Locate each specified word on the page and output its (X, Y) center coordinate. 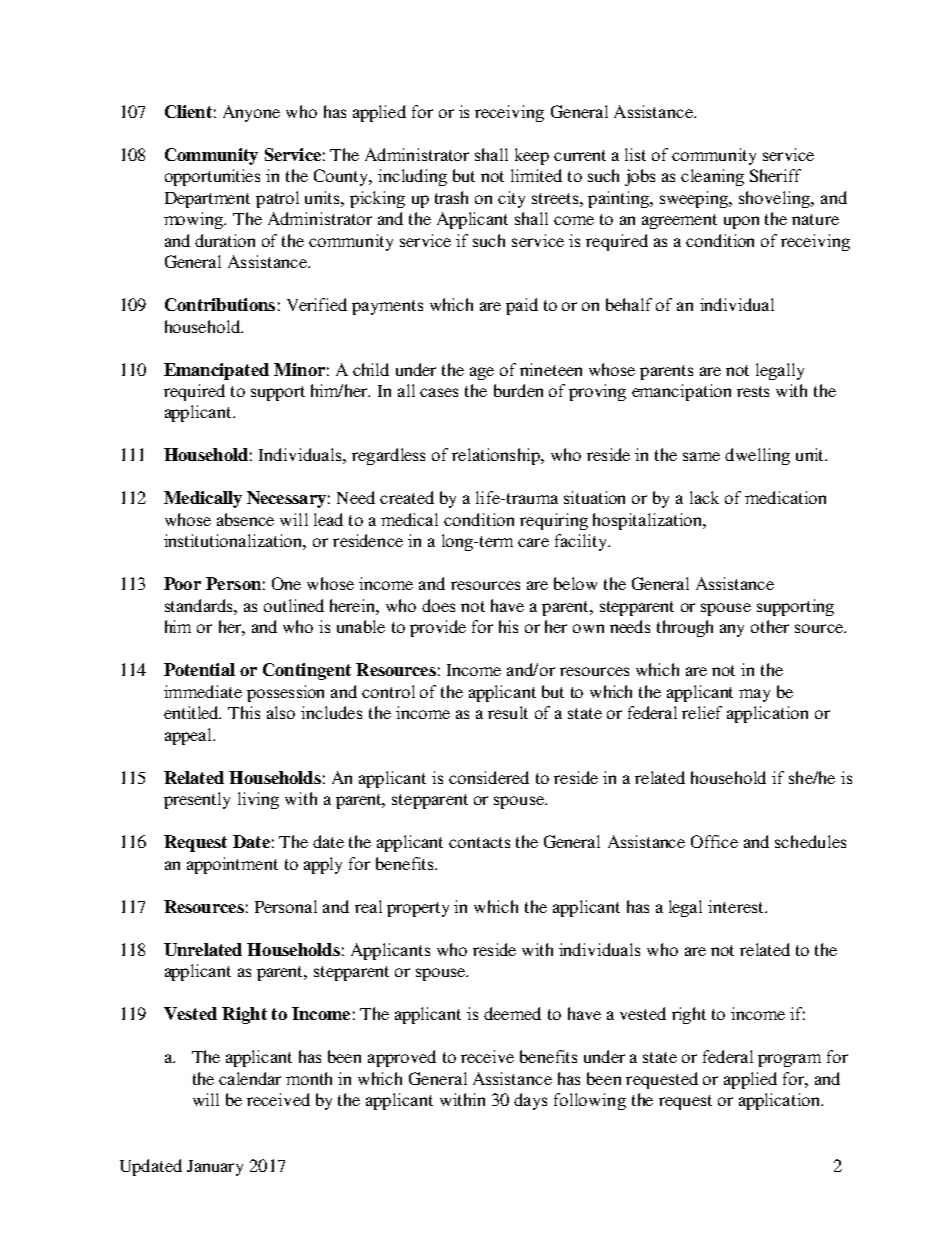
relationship (497, 456)
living (258, 800)
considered (489, 777)
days (530, 1101)
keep (532, 156)
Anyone (251, 113)
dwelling (757, 456)
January (215, 1168)
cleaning (712, 177)
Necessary (286, 499)
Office (714, 841)
